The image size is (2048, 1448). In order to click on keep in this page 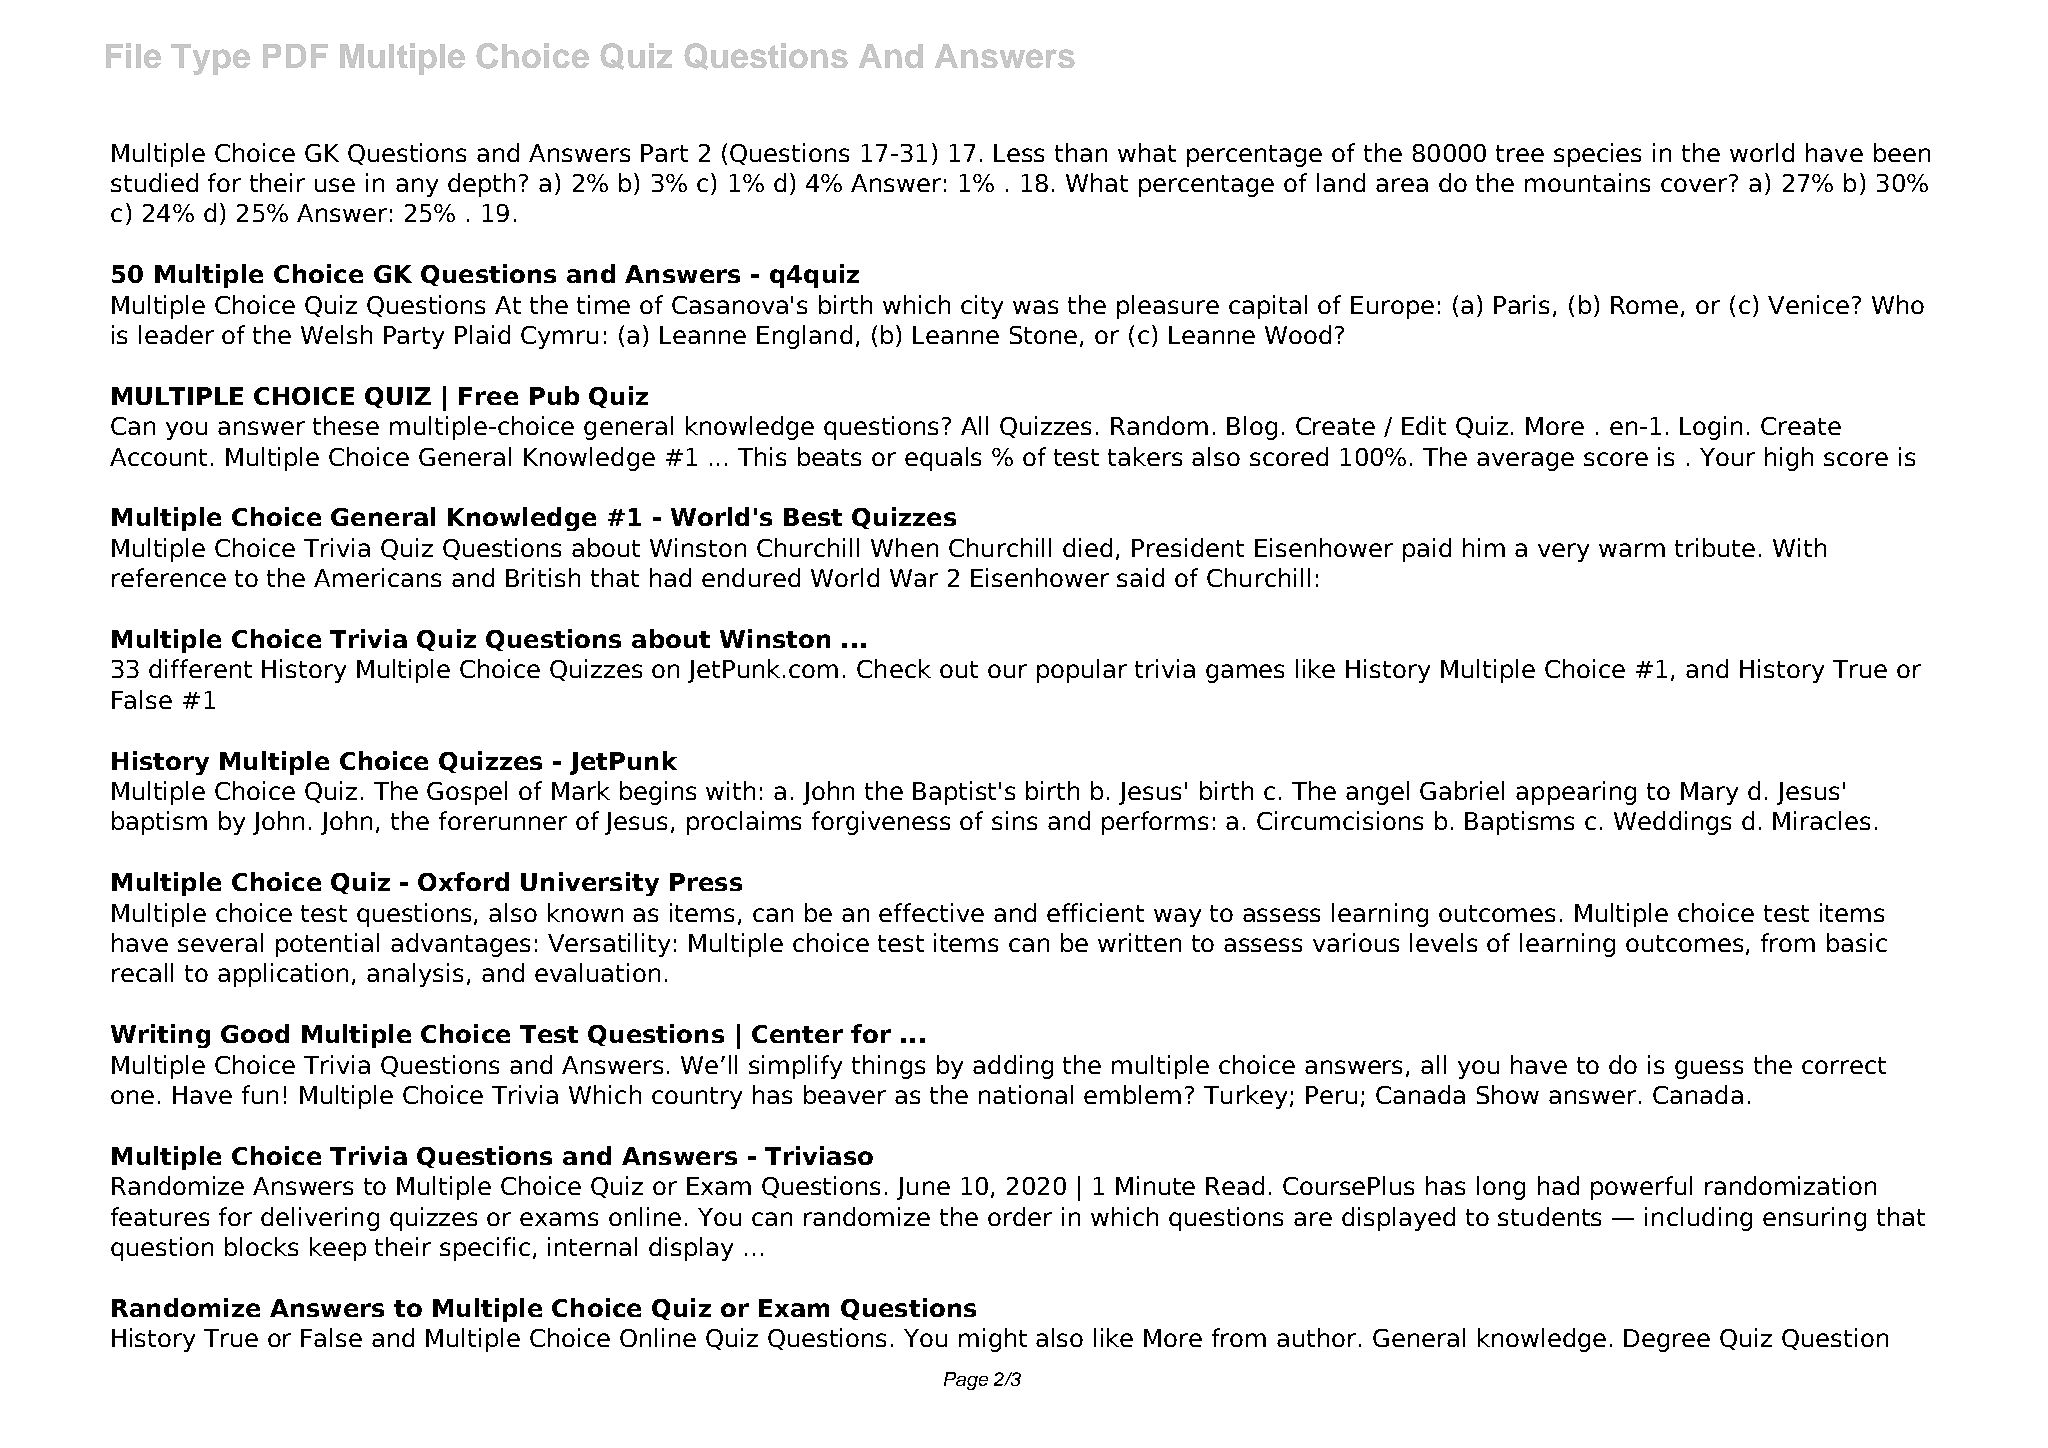, I will do `click(338, 1249)`.
